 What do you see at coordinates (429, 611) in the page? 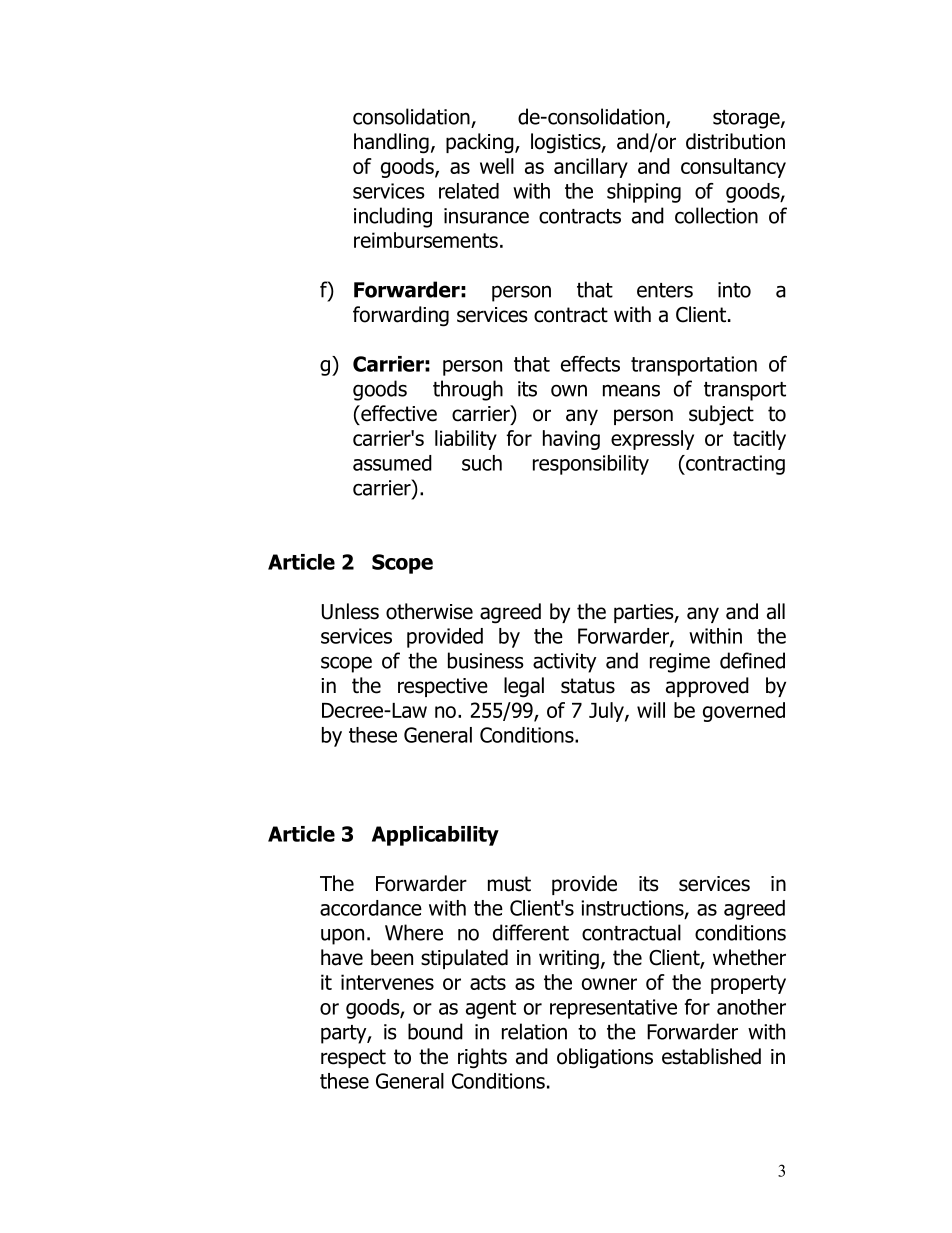
I see `otherwise` at bounding box center [429, 611].
